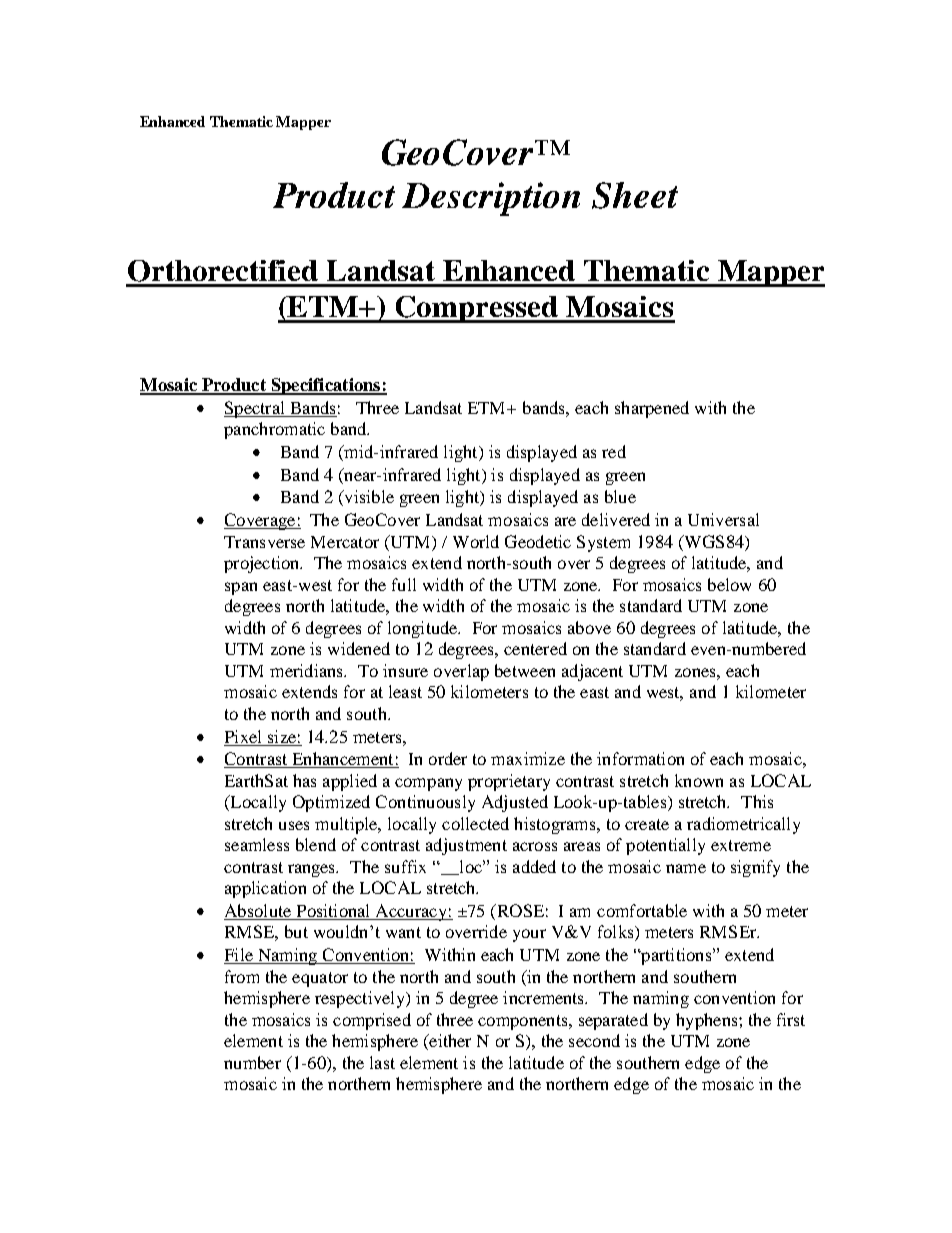  I want to click on Compressed, so click(477, 309).
